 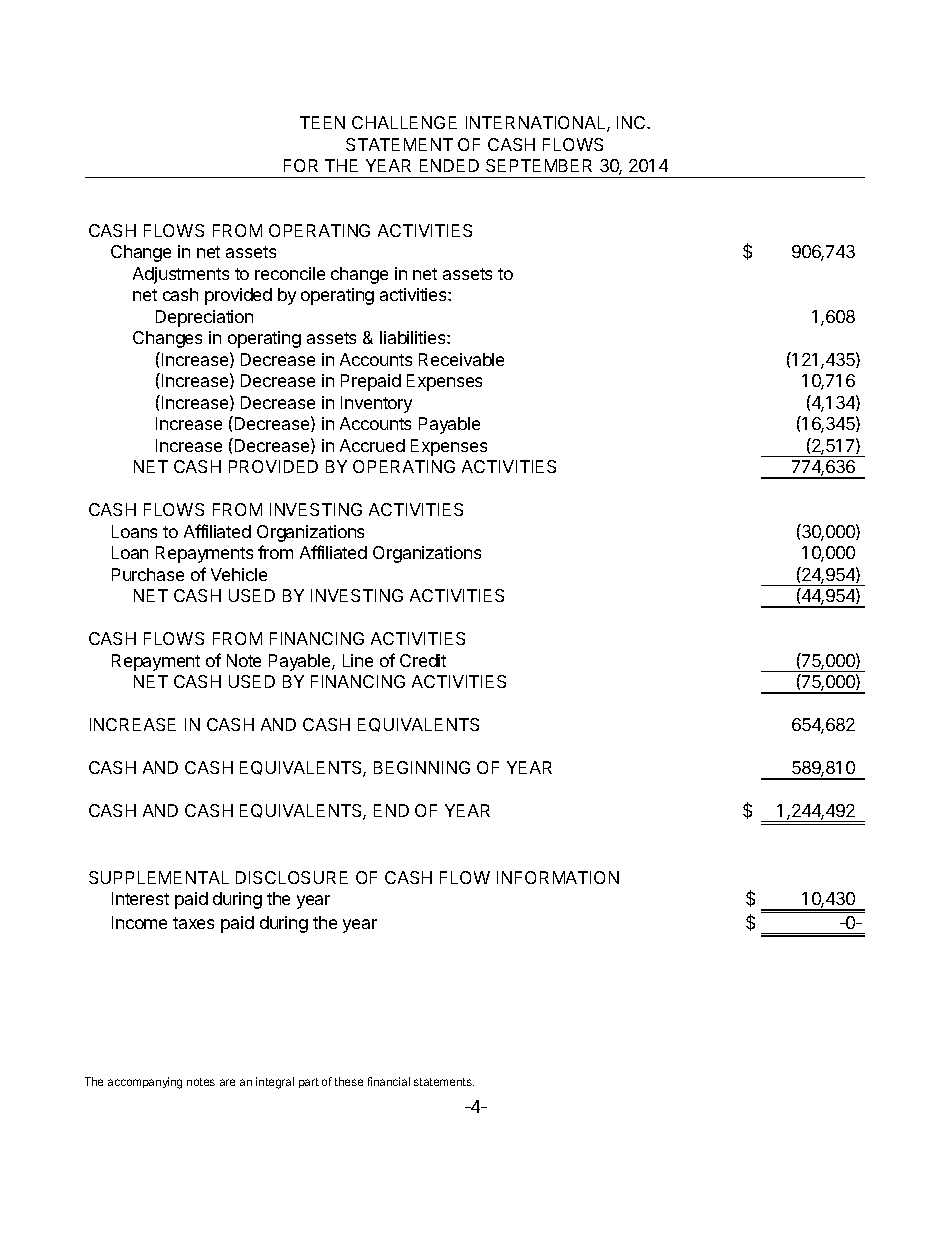 What do you see at coordinates (181, 275) in the screenshot?
I see `Adjustments` at bounding box center [181, 275].
